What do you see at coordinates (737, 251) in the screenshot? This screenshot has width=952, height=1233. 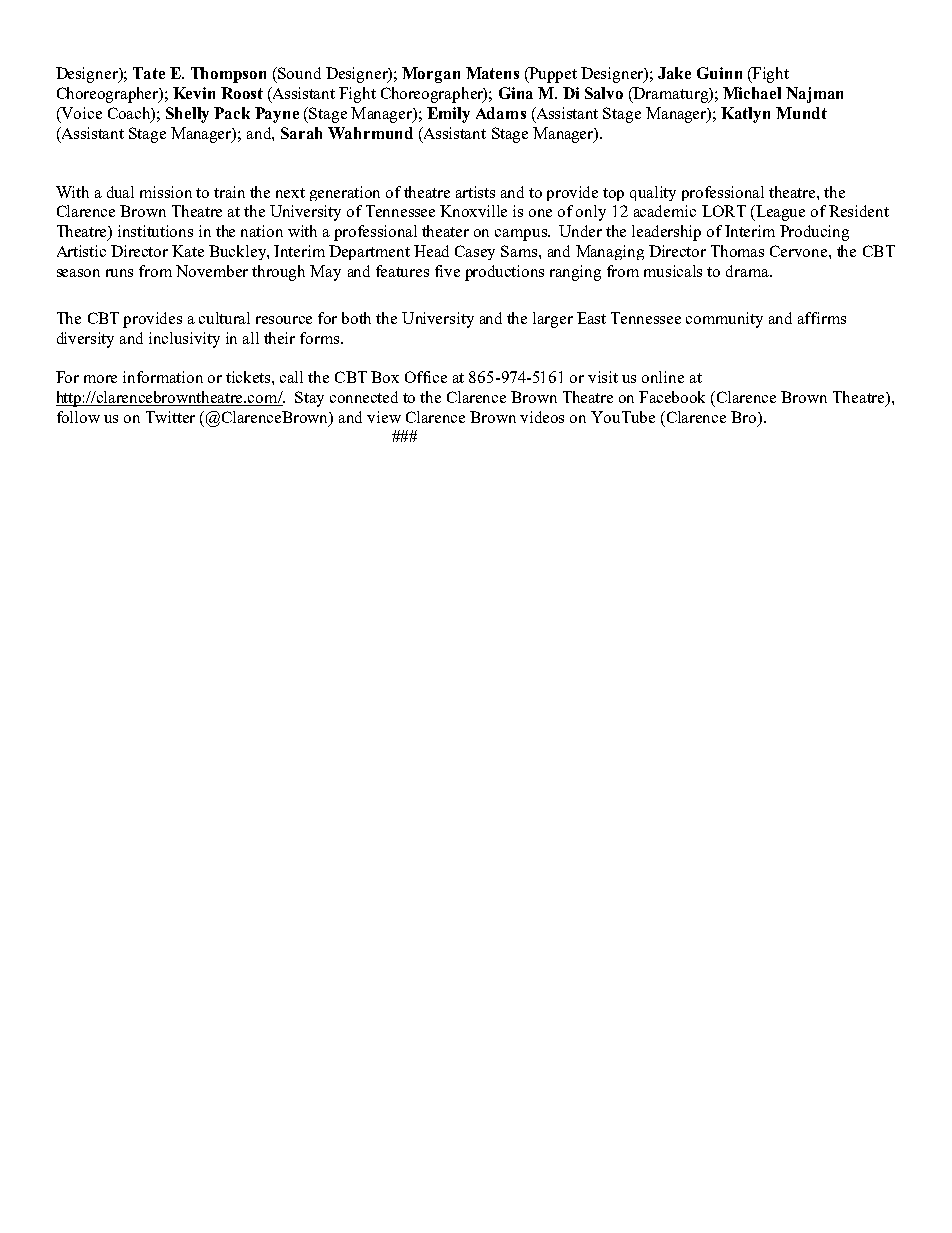 I see `Thomas` at bounding box center [737, 251].
